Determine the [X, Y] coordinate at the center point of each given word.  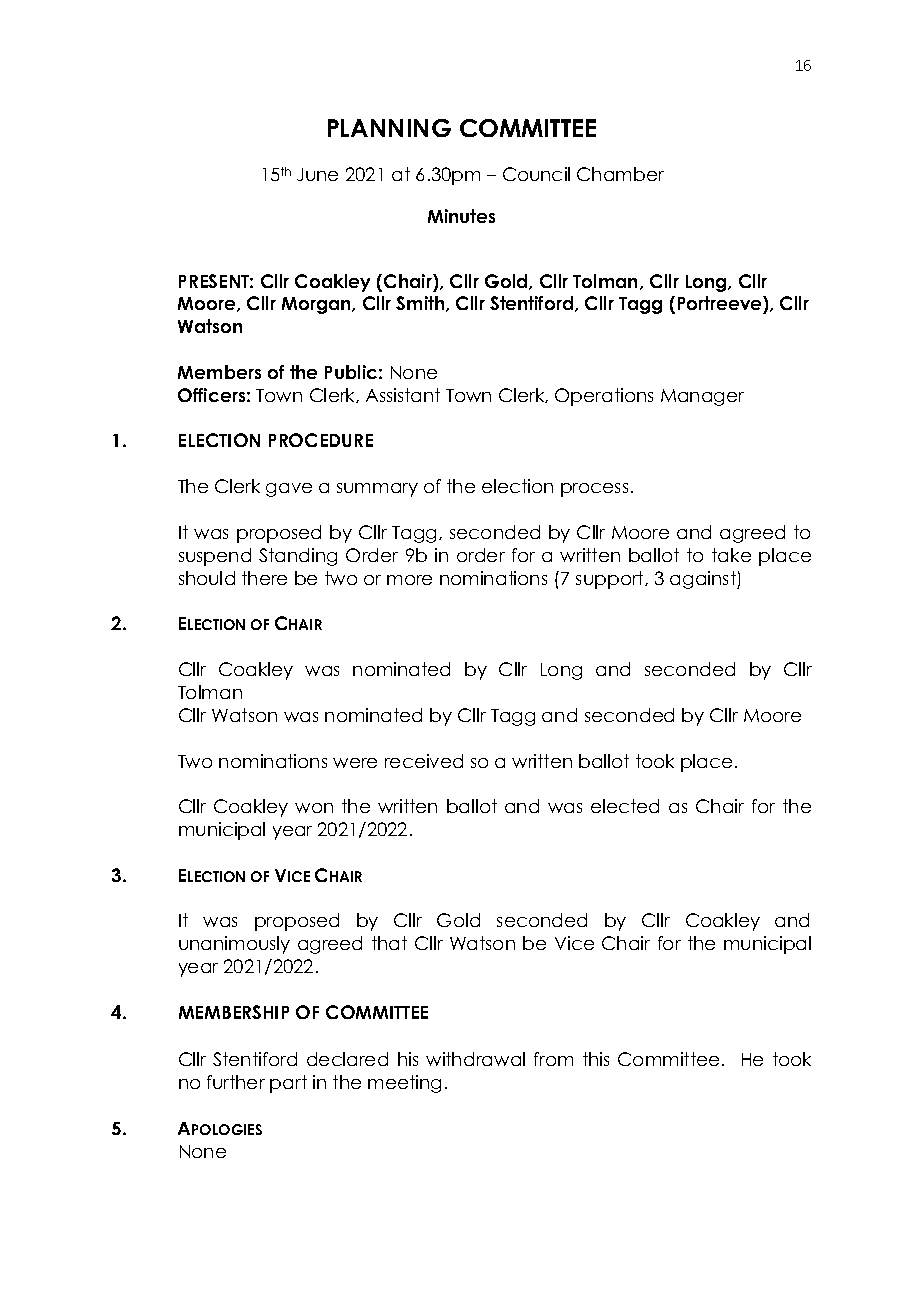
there [264, 578]
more [409, 580]
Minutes [461, 216]
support [611, 580]
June [317, 174]
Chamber [620, 174]
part [288, 1084]
